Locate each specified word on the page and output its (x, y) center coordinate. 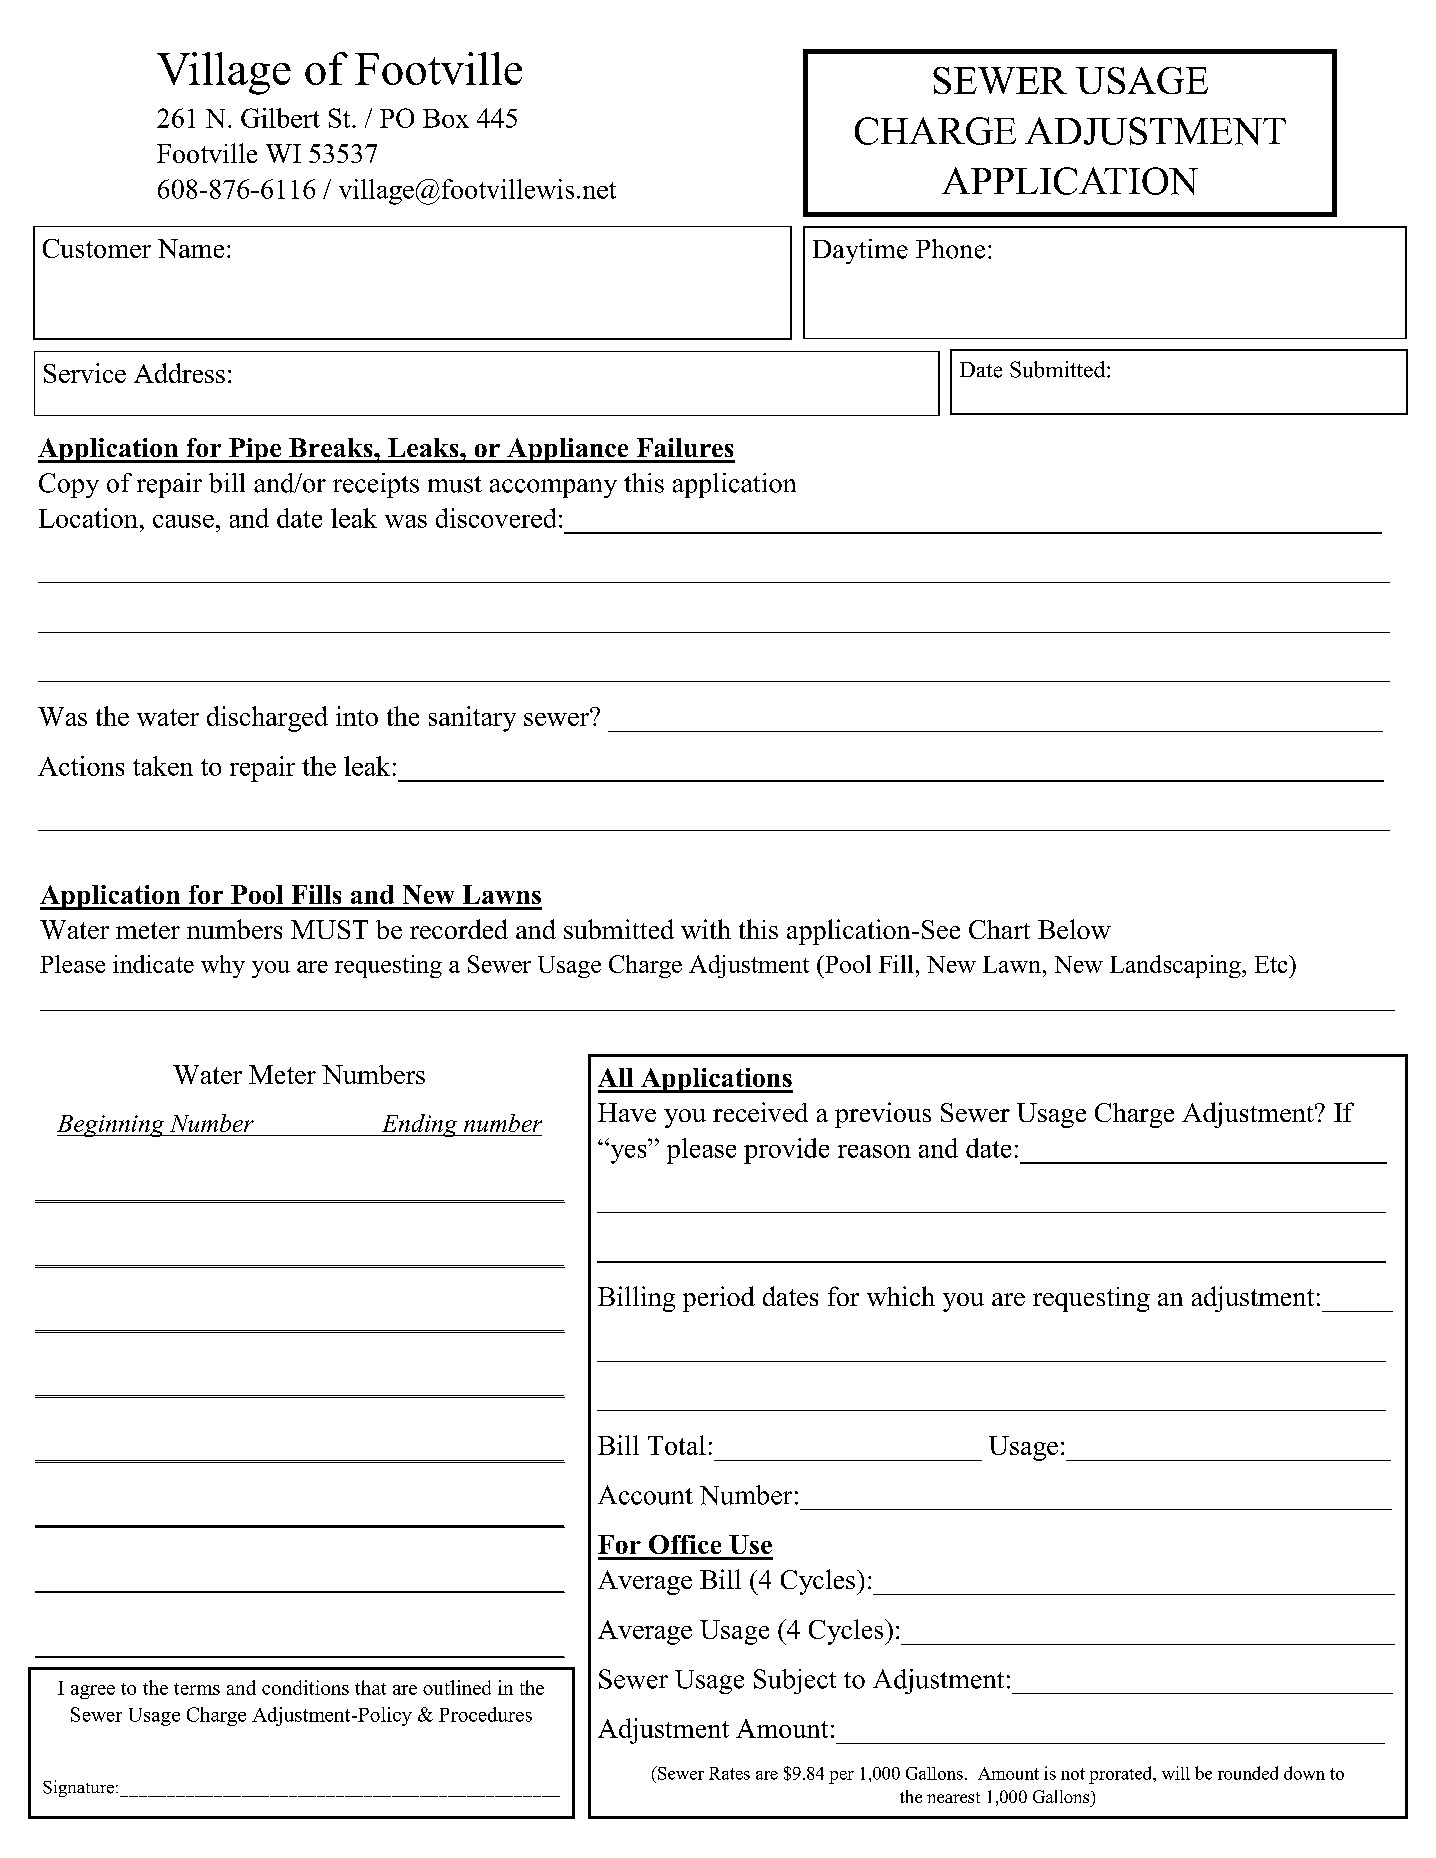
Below (1074, 929)
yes (627, 1153)
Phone (950, 249)
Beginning (112, 1126)
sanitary (472, 719)
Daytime (860, 251)
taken (163, 766)
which (901, 1296)
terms (197, 1689)
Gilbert (280, 118)
